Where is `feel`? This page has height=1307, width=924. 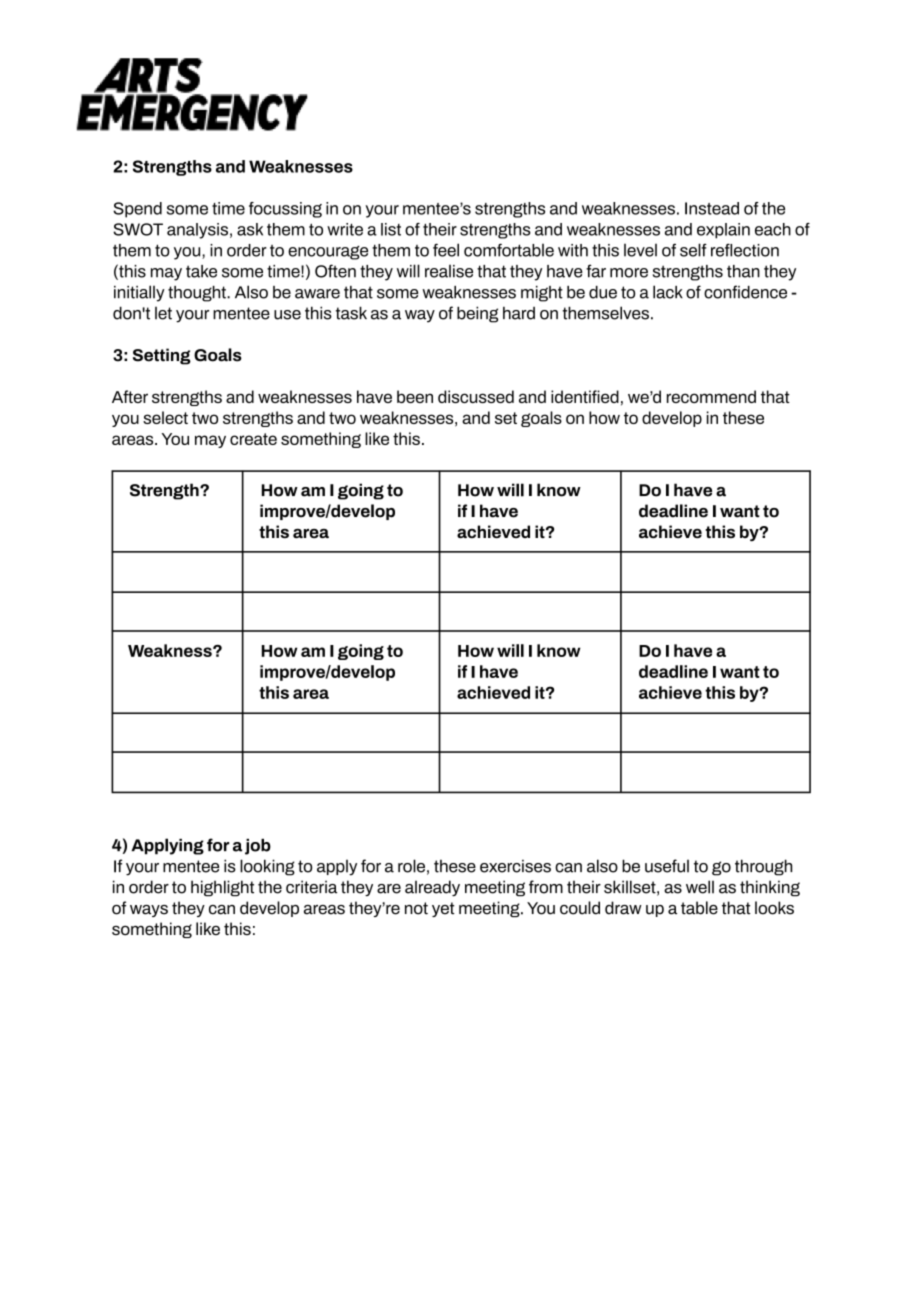 feel is located at coordinates (446, 250).
